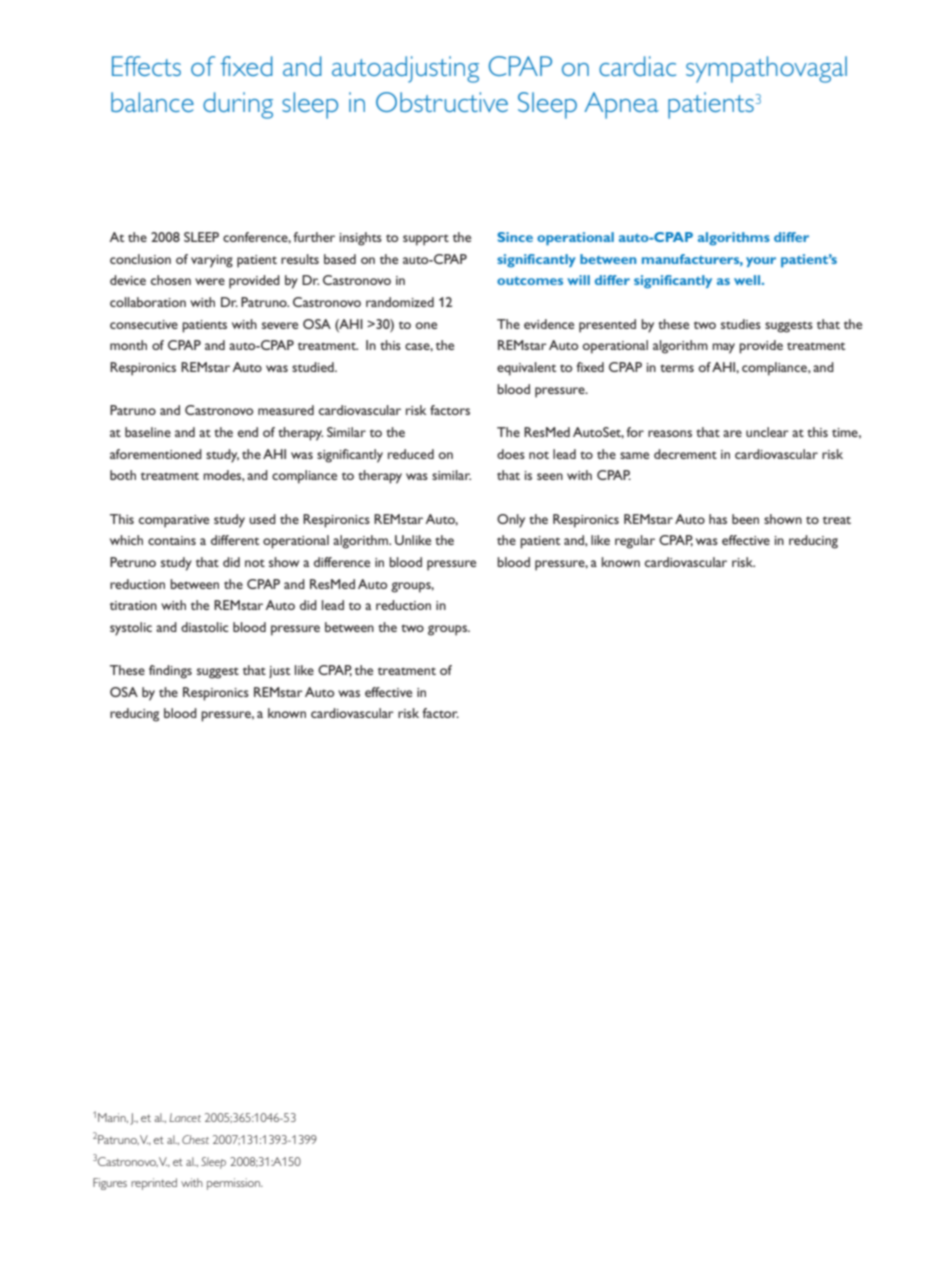  What do you see at coordinates (745, 519) in the document?
I see `been` at bounding box center [745, 519].
